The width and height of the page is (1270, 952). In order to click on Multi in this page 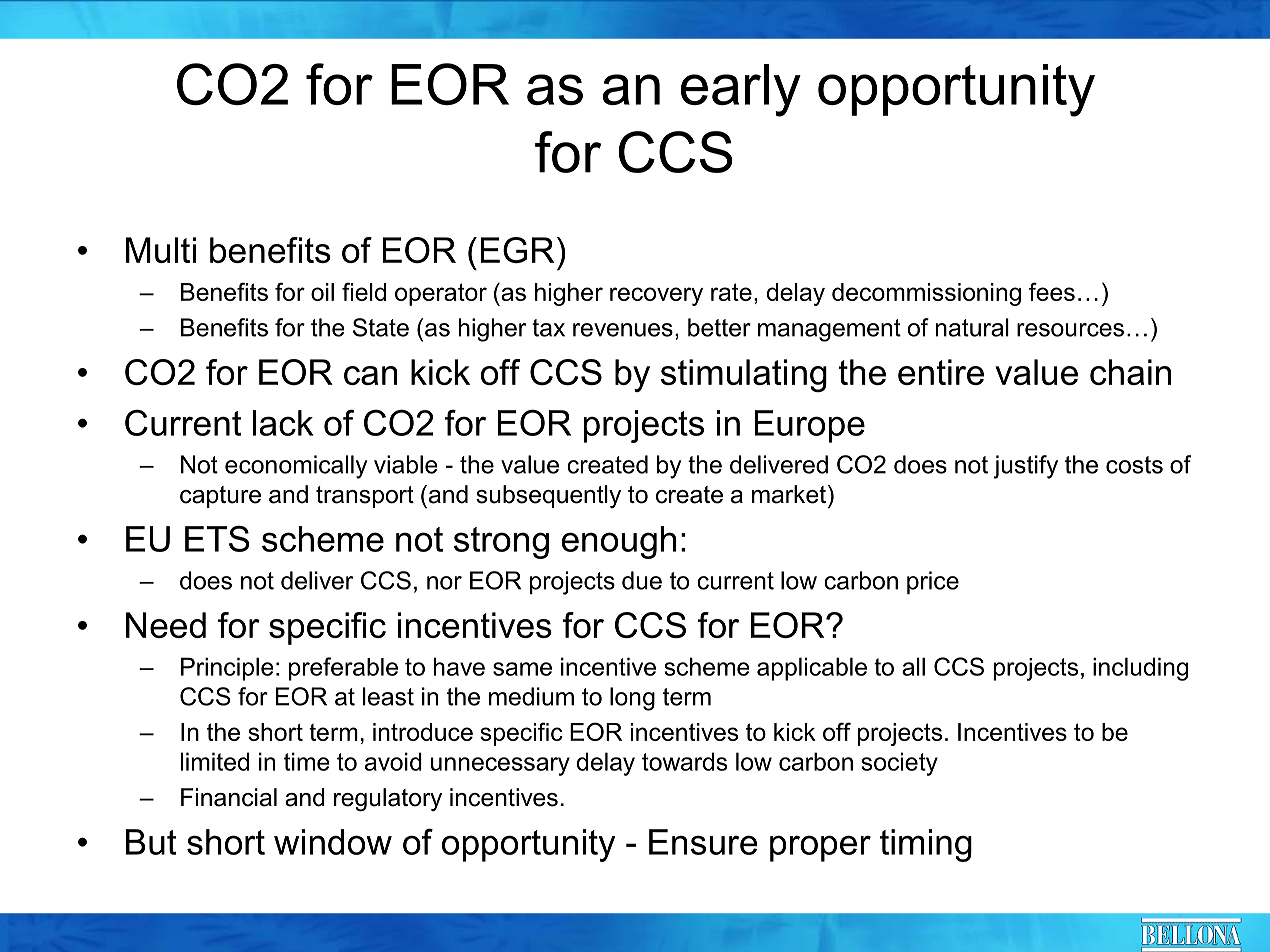, I will do `click(161, 250)`.
